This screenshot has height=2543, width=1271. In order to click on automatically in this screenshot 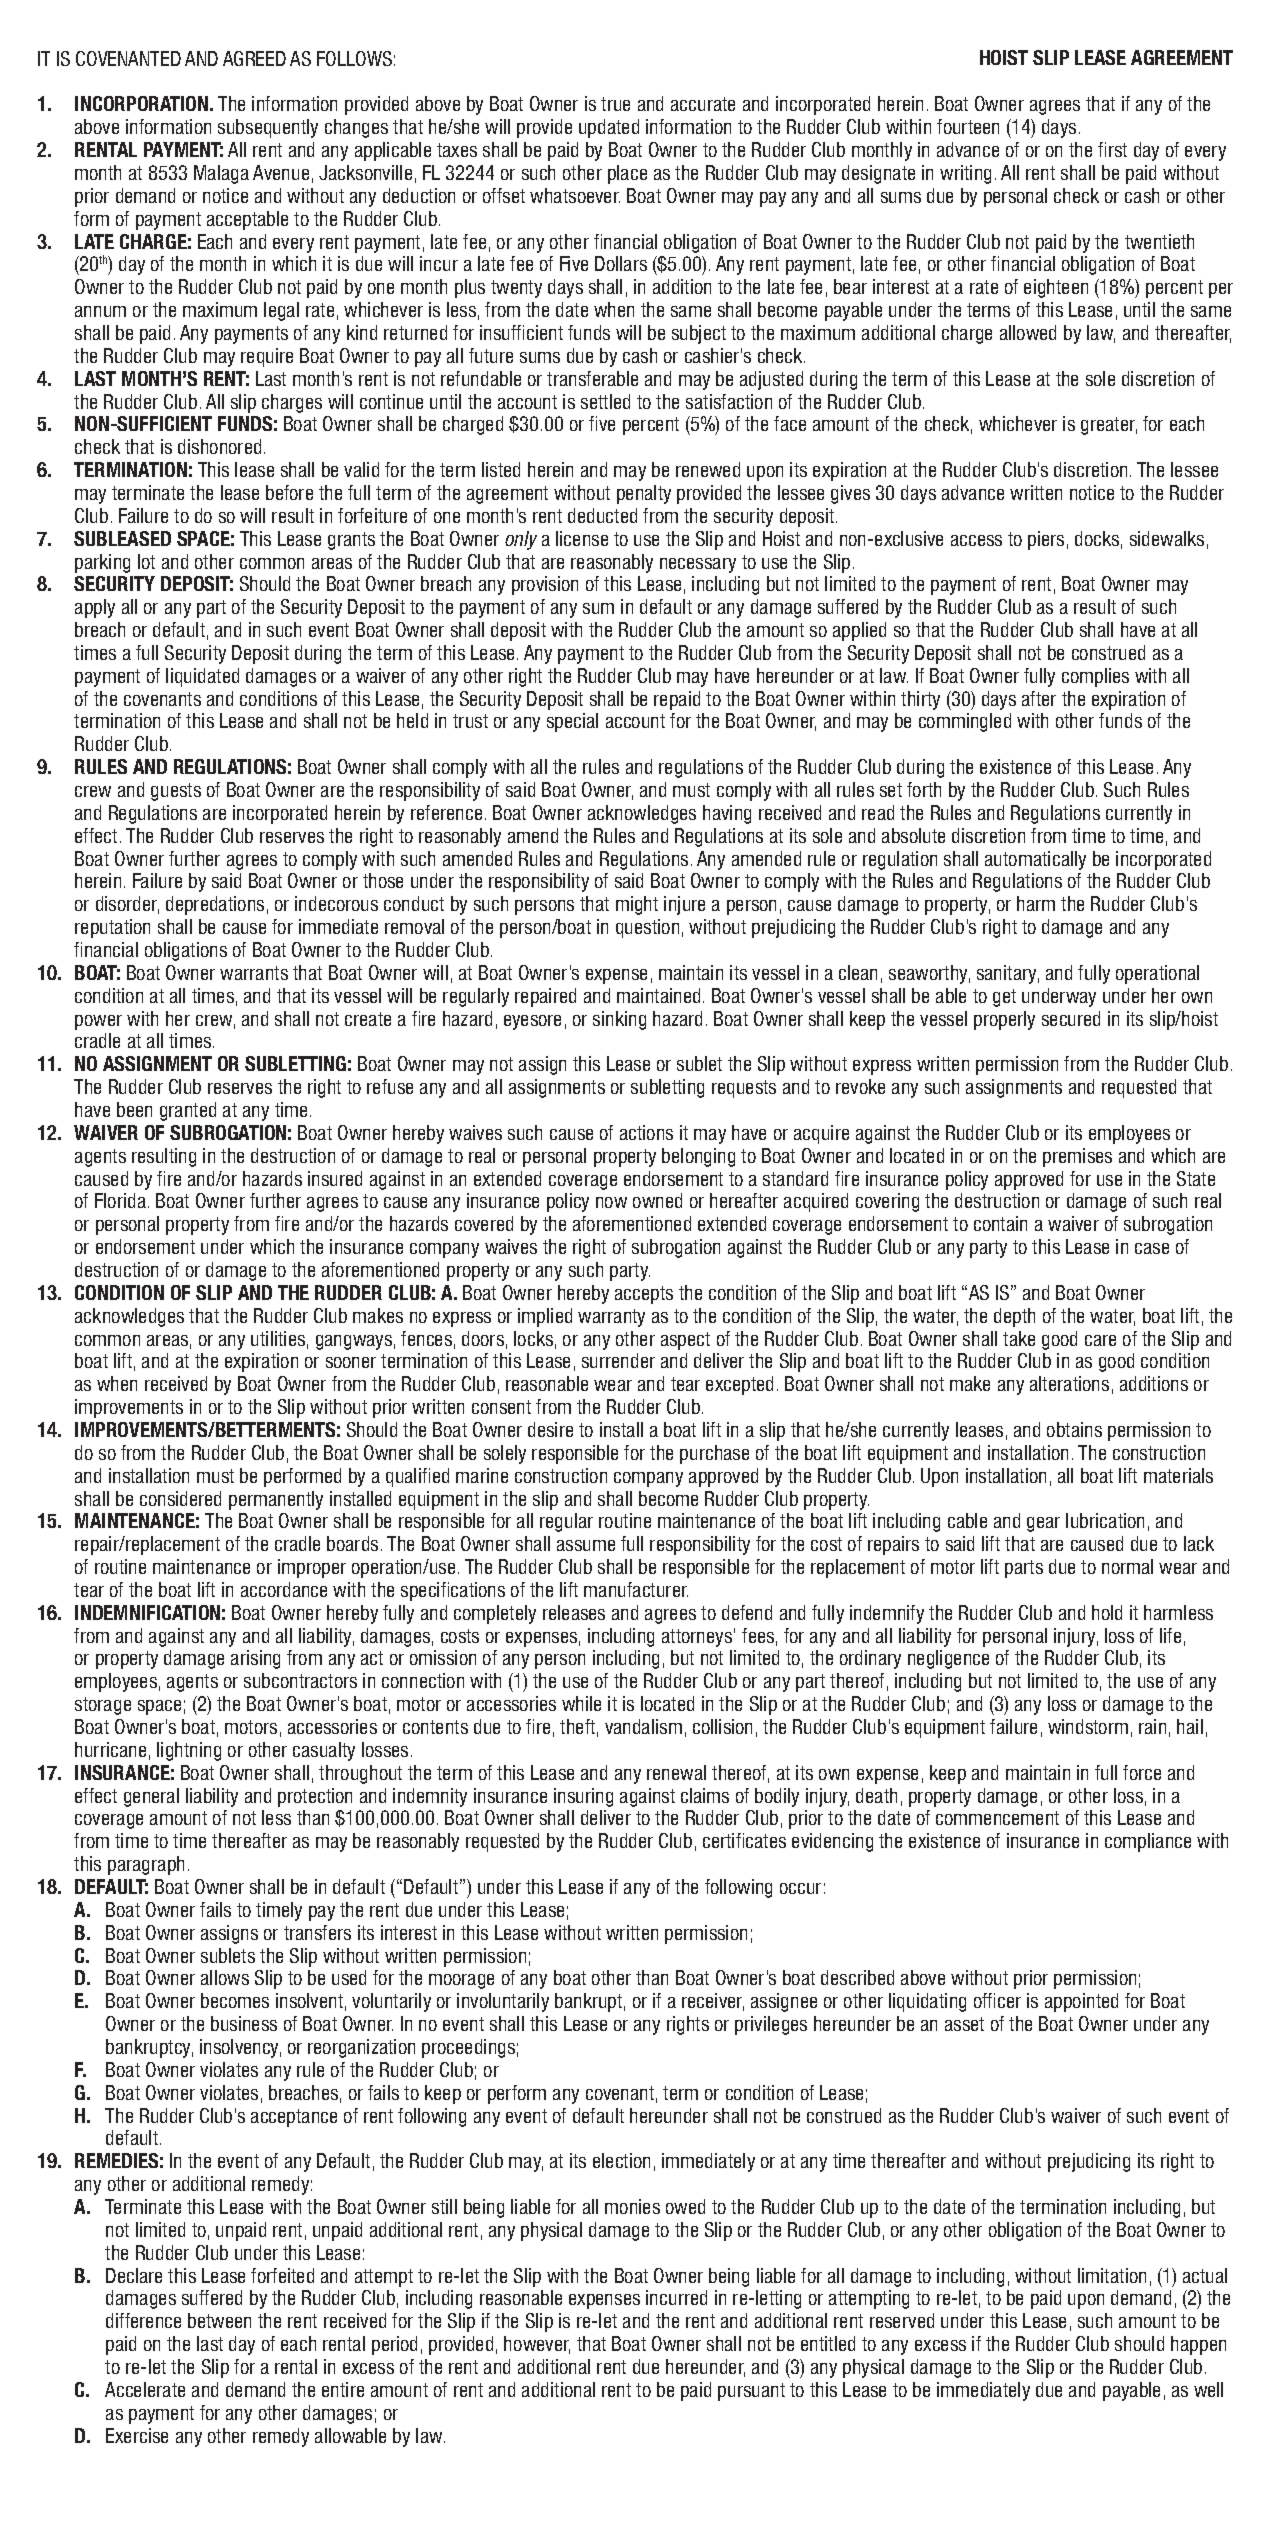, I will do `click(1035, 860)`.
